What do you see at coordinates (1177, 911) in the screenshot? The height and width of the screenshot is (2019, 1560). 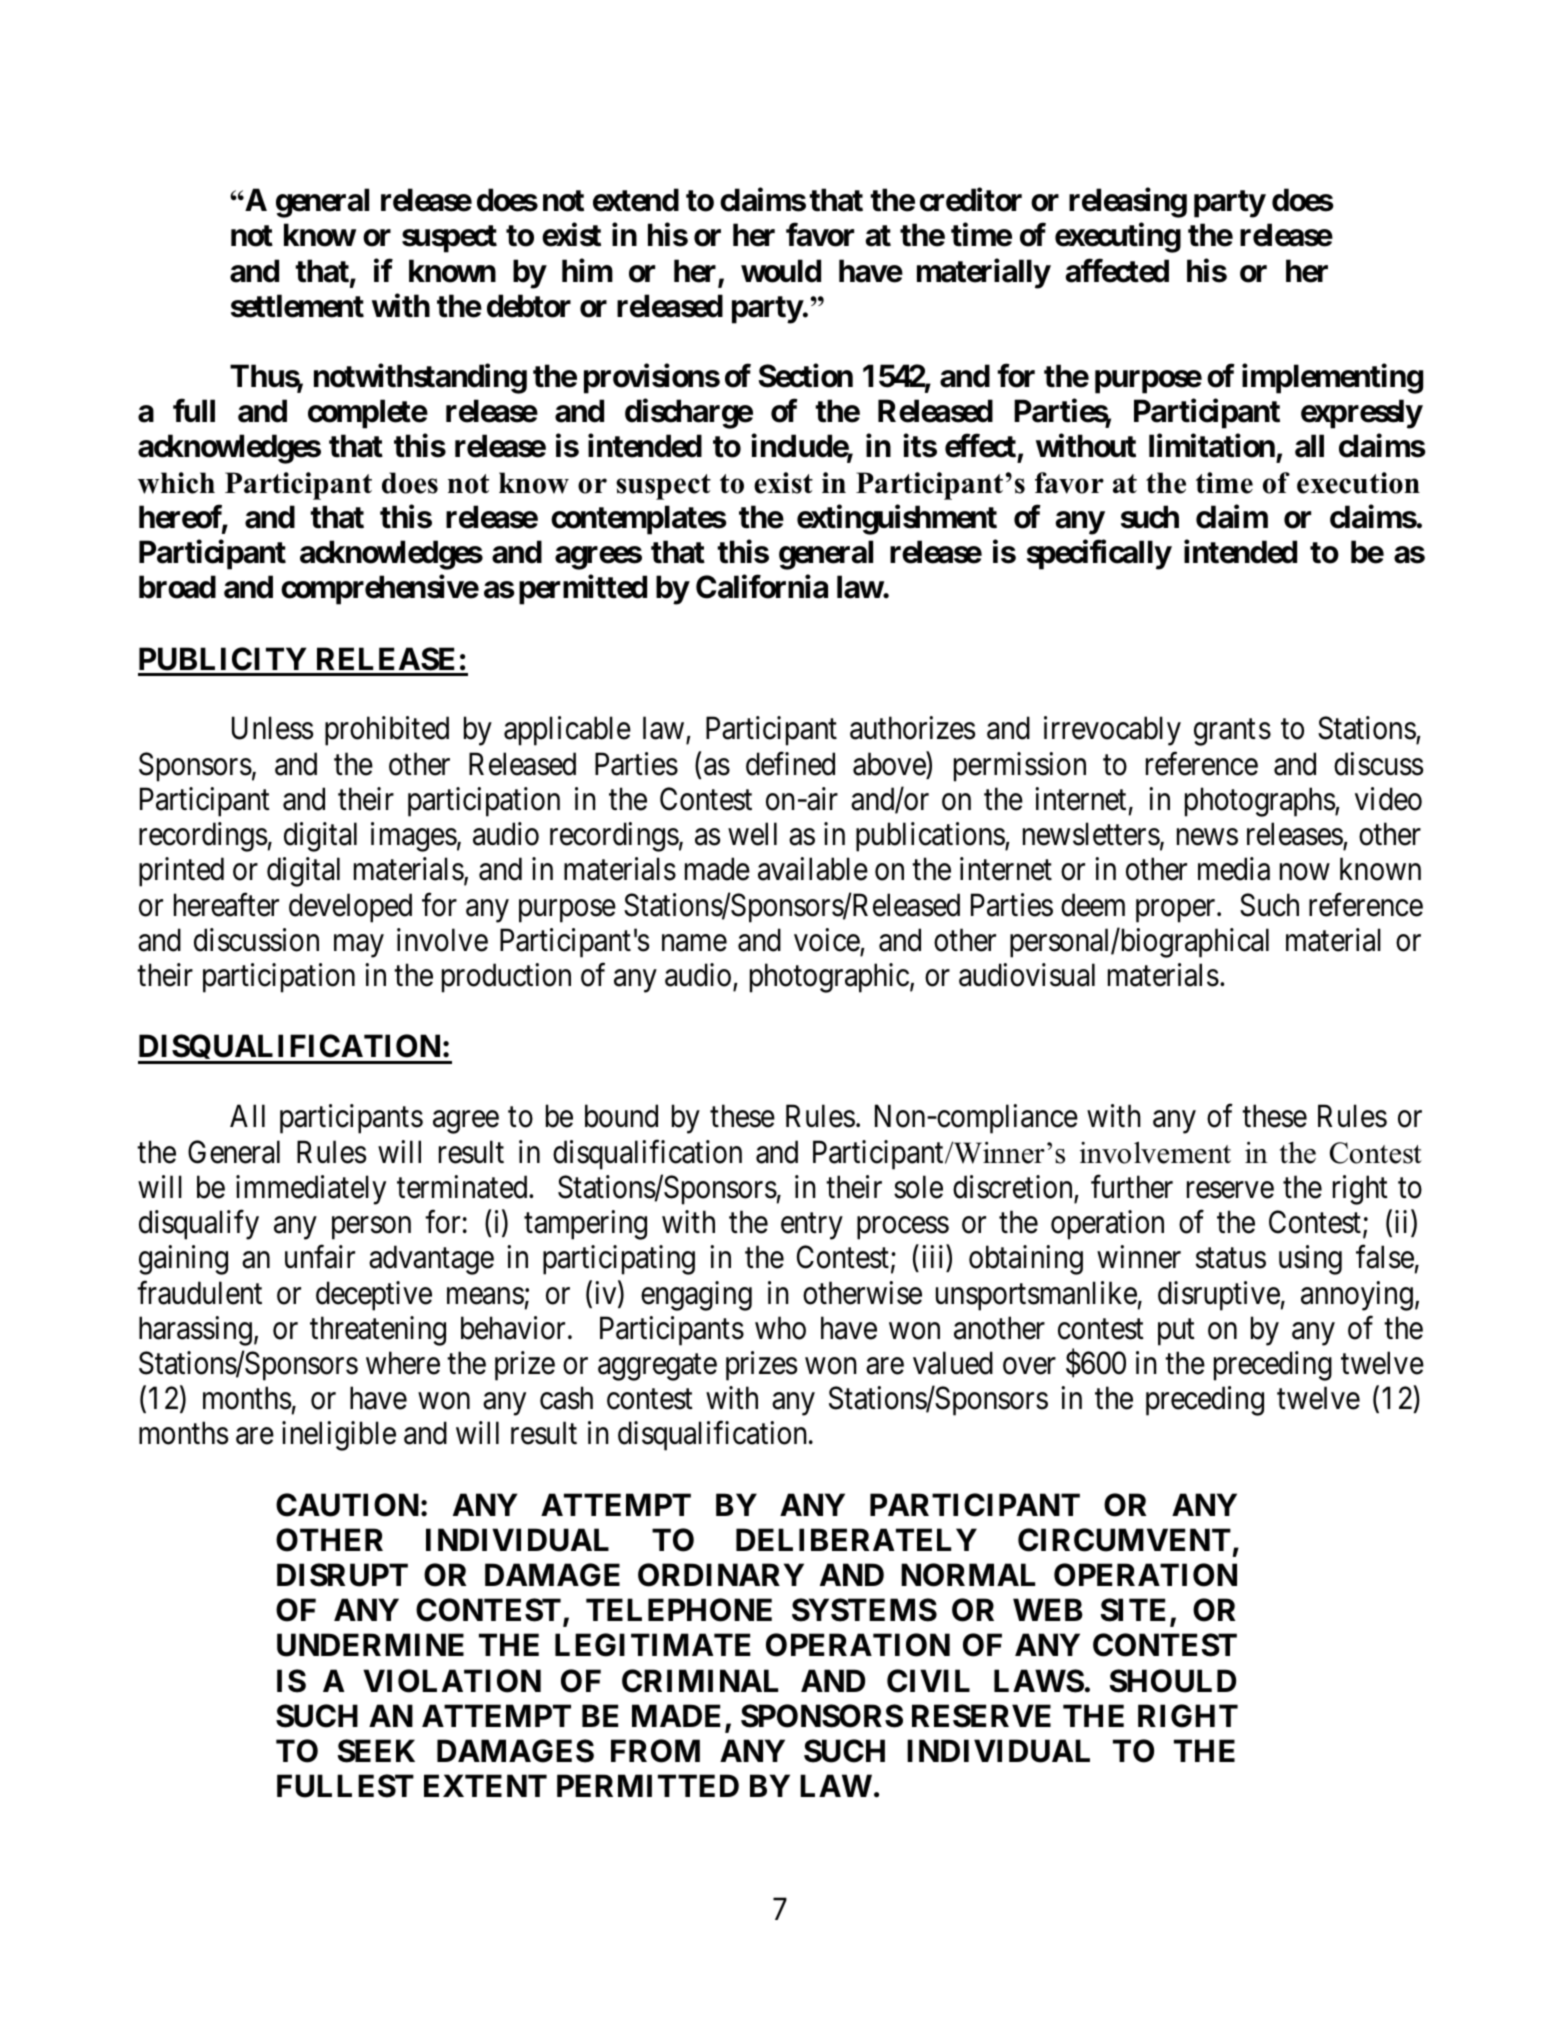 I see `proper` at bounding box center [1177, 911].
